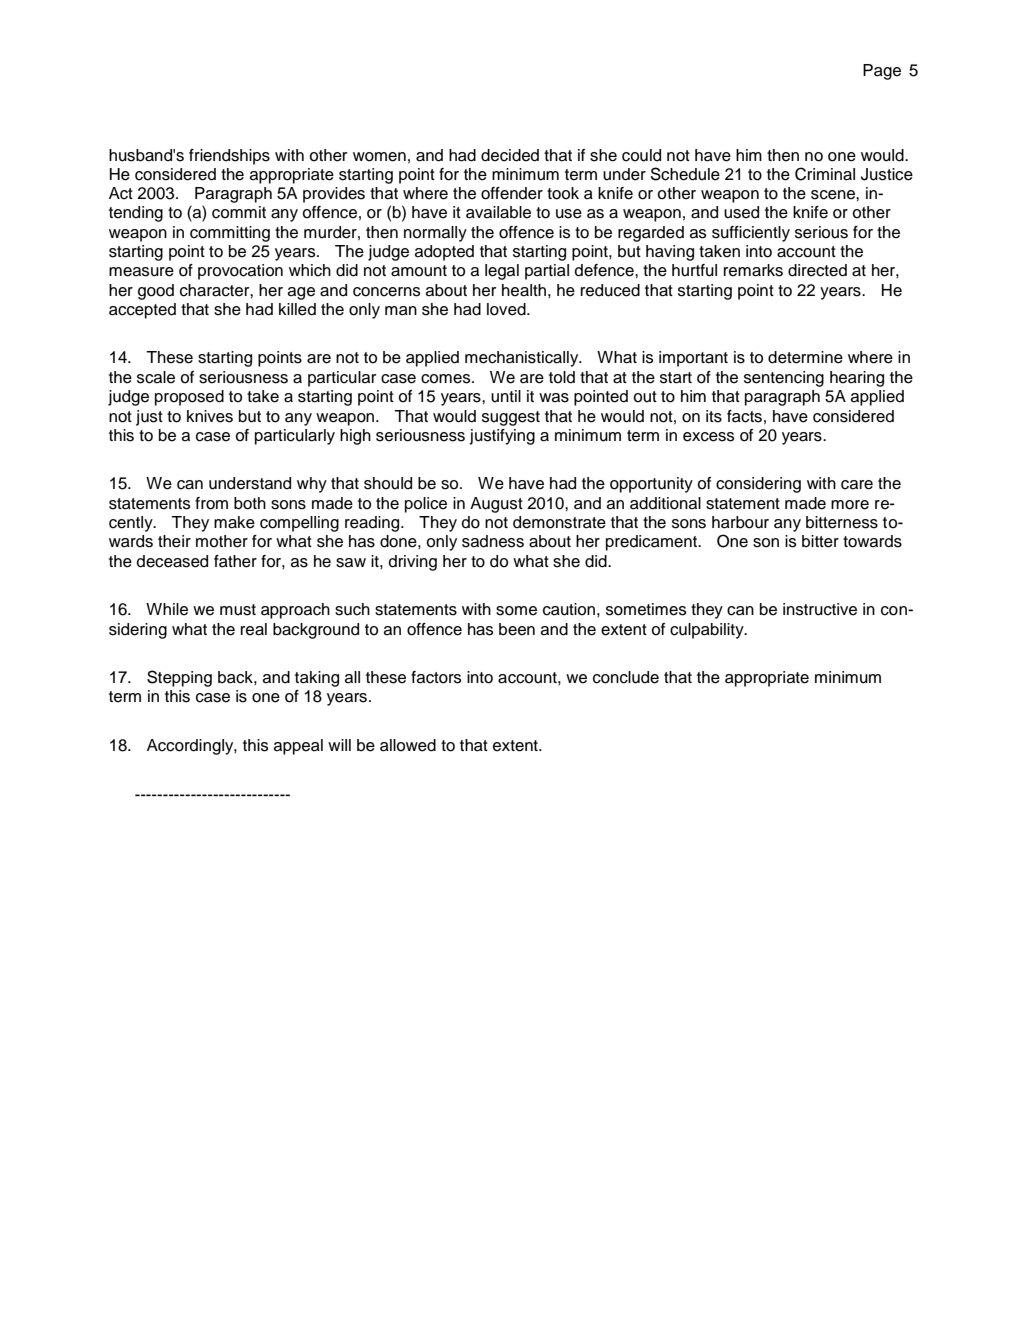 The image size is (1027, 1329). What do you see at coordinates (229, 157) in the screenshot?
I see `friendships` at bounding box center [229, 157].
